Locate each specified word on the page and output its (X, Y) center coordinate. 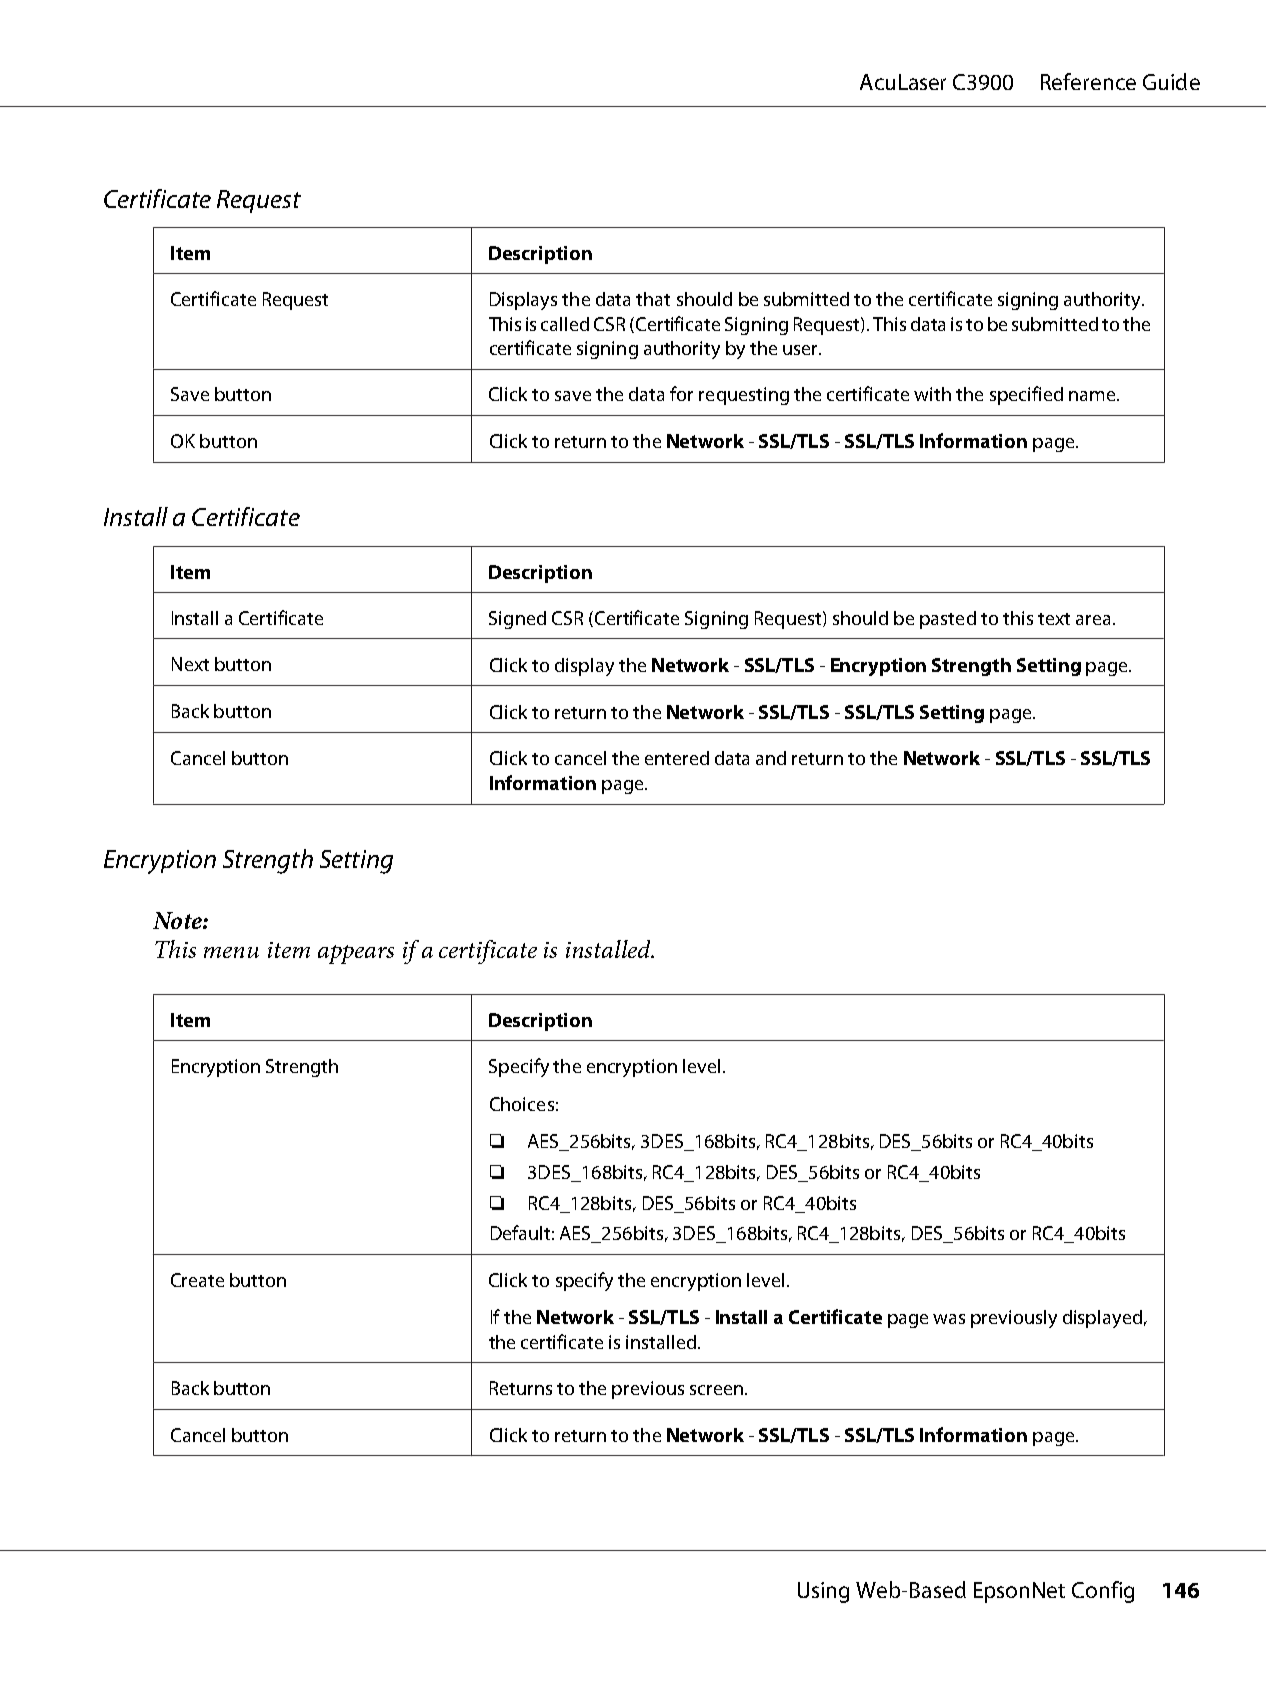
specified (1026, 395)
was (949, 1319)
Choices (522, 1104)
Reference (1088, 81)
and (771, 758)
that (653, 299)
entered (677, 758)
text (1054, 619)
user (802, 350)
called (565, 324)
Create (197, 1280)
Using (823, 1592)
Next (190, 664)
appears (356, 954)
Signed (517, 620)
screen (718, 1390)
